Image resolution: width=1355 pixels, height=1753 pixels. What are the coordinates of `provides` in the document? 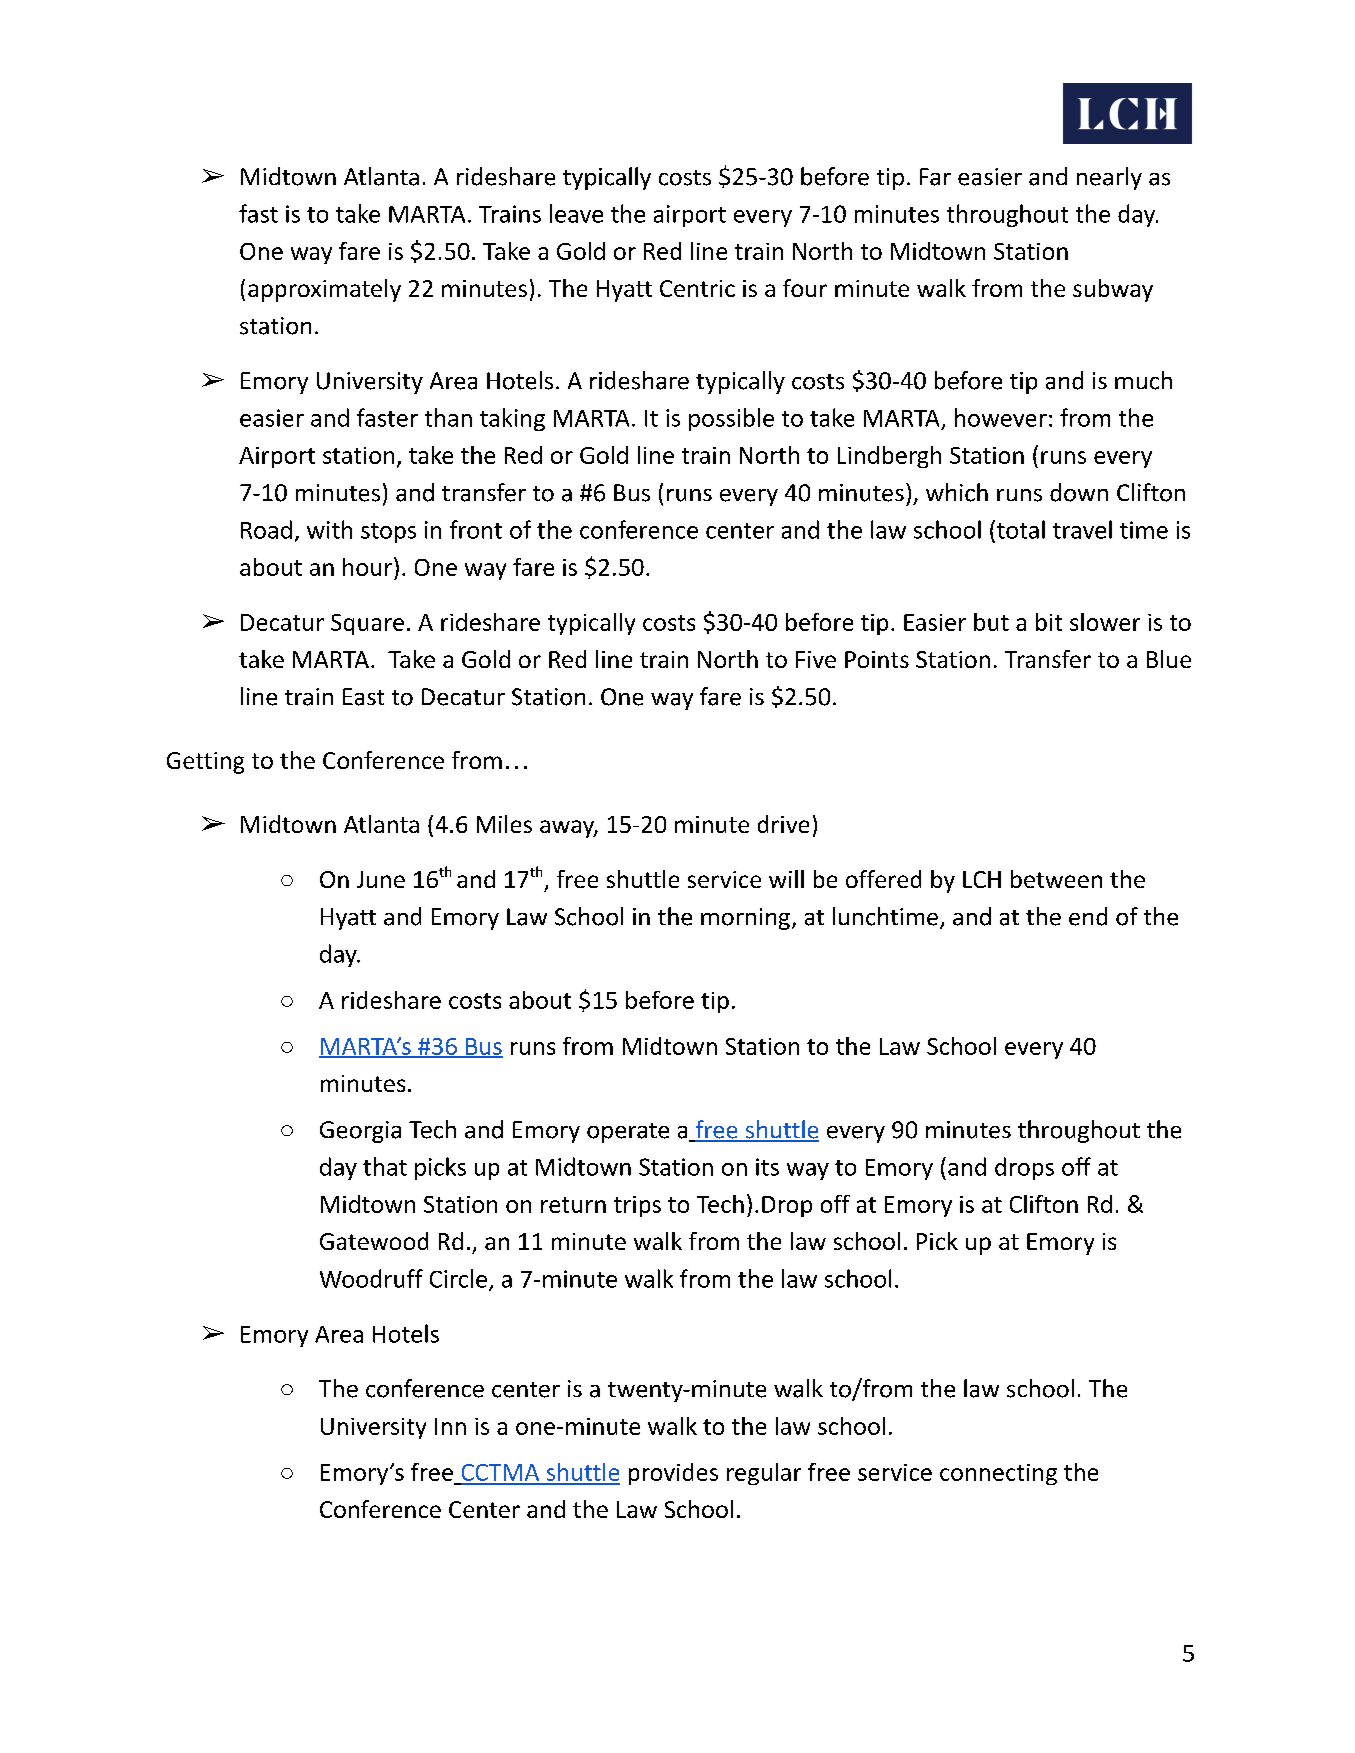 It's located at (673, 1474).
